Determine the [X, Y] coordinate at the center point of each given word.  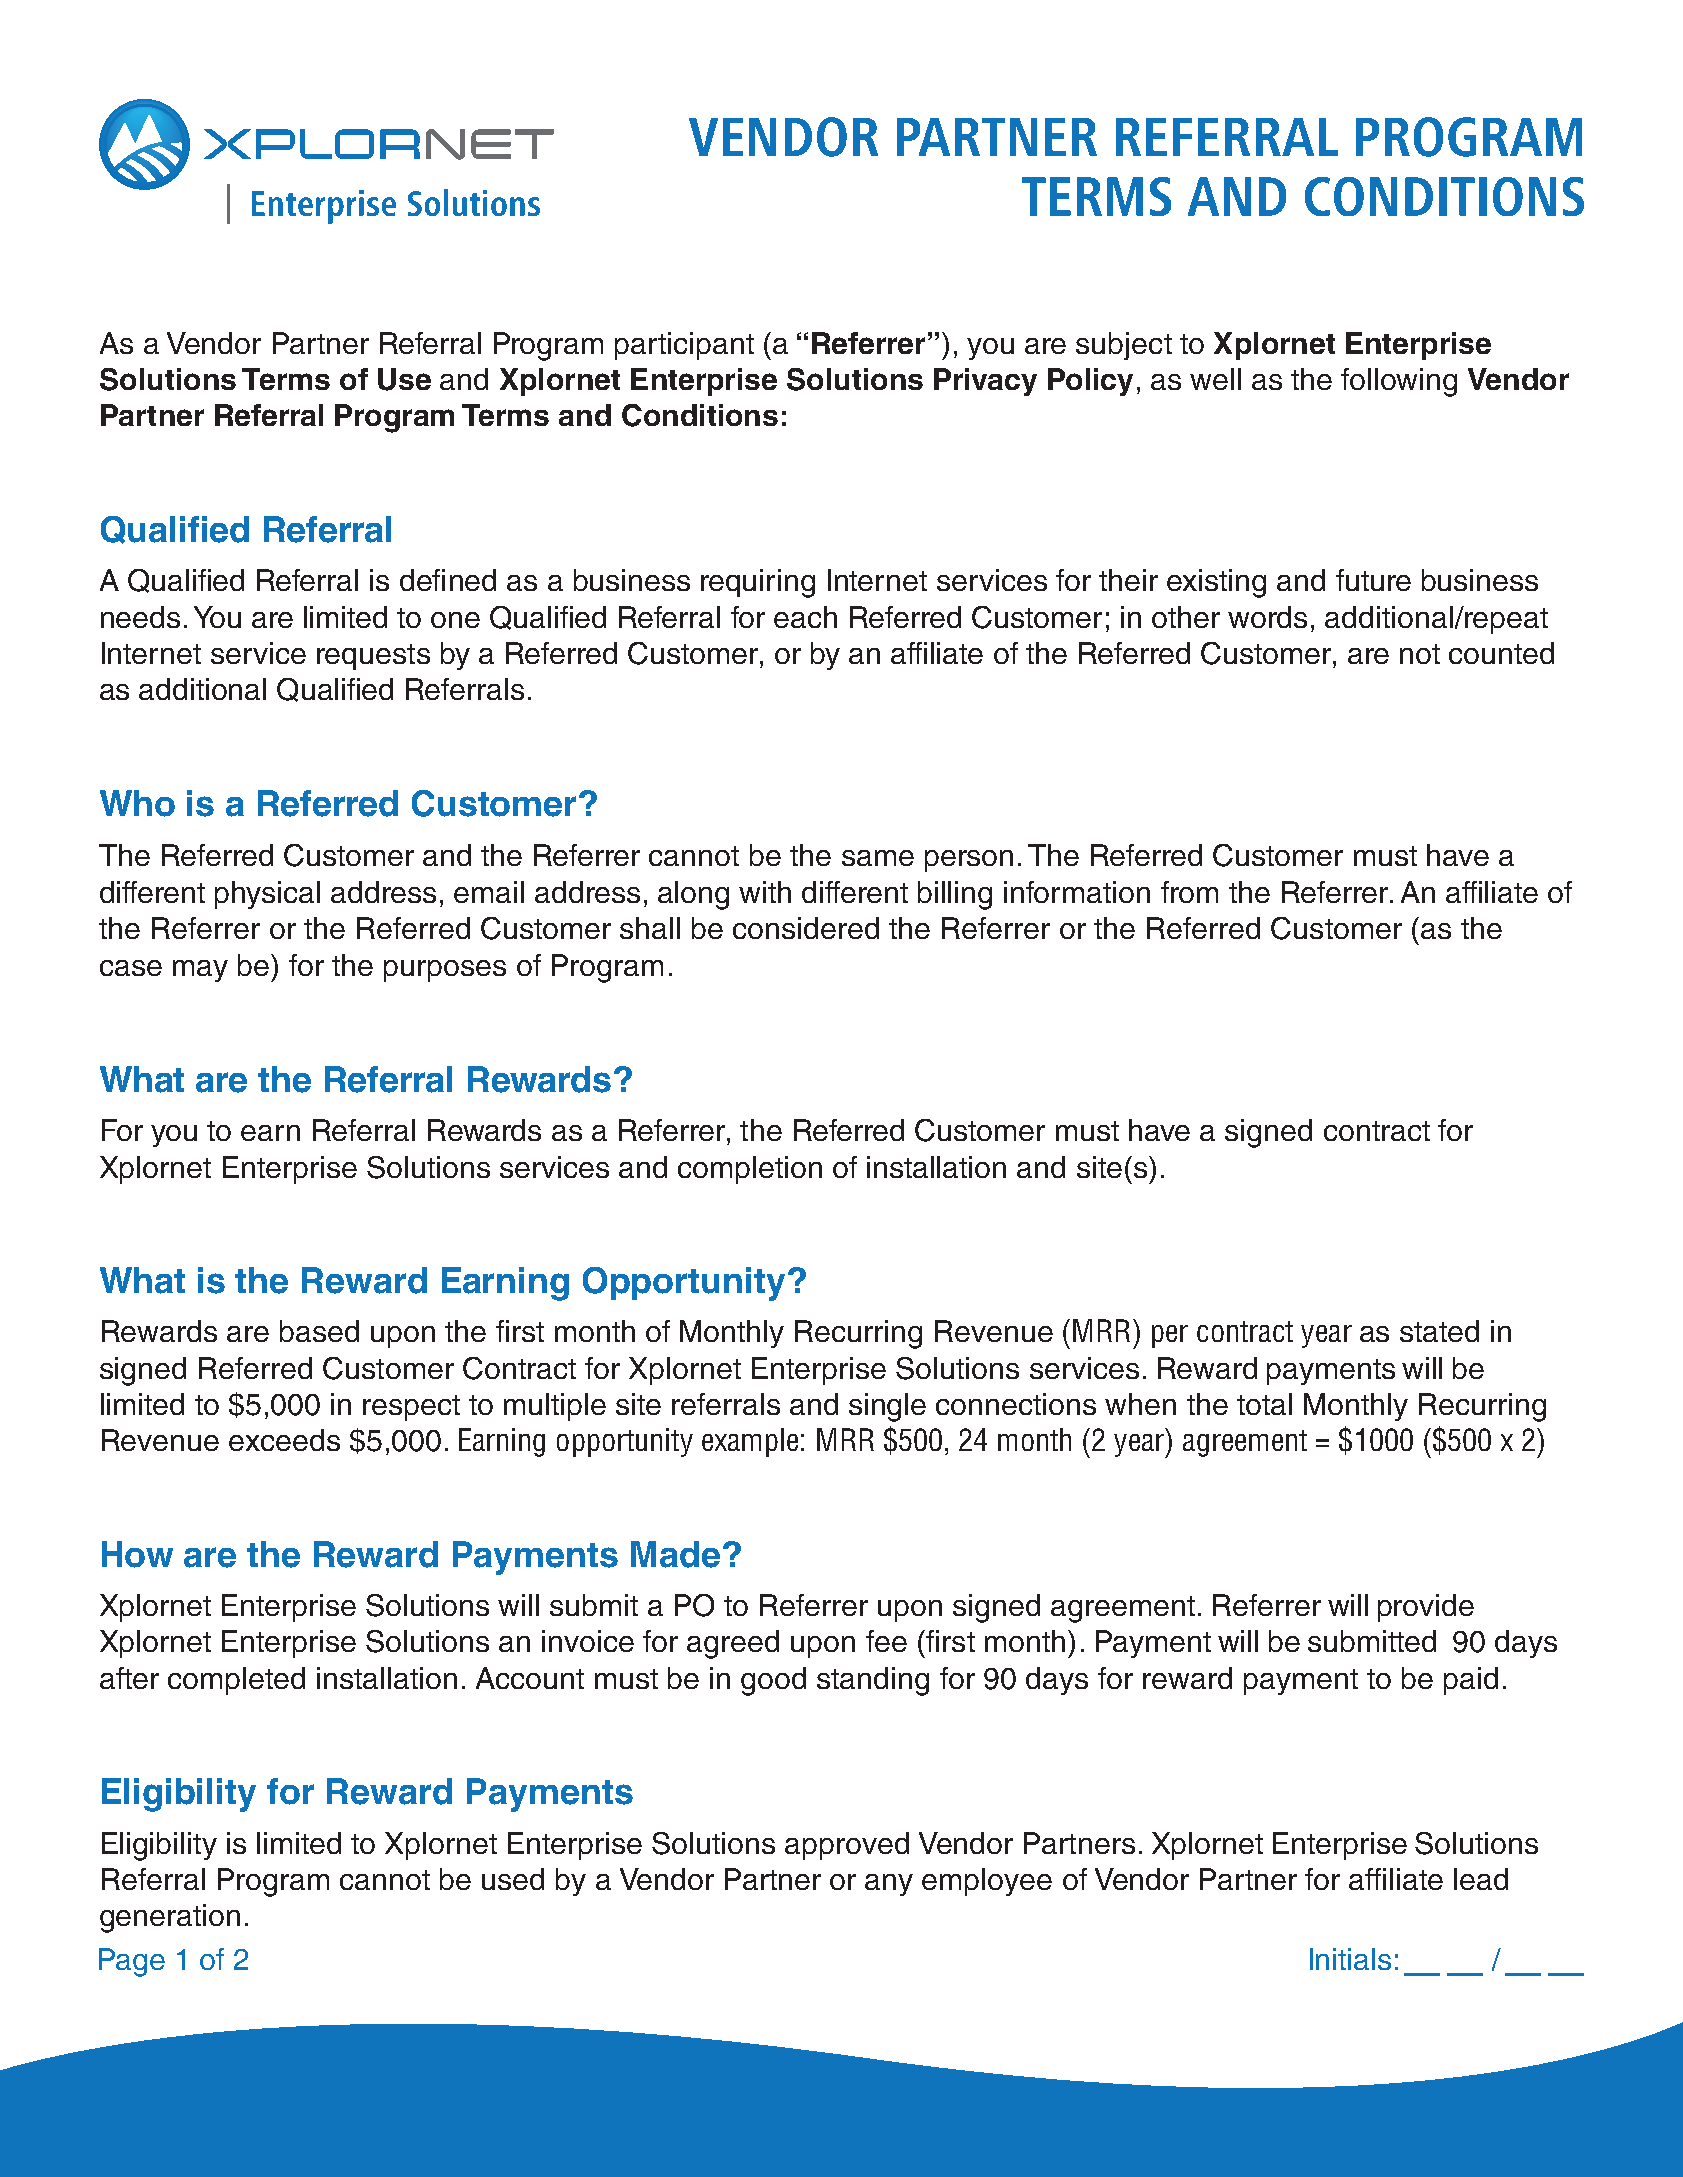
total [1264, 1404]
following [1399, 382]
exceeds [284, 1440]
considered [806, 928]
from [1189, 892]
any [889, 1885]
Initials [1350, 1959]
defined [448, 580]
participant [684, 346]
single [887, 1407]
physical [267, 895]
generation [170, 1918]
